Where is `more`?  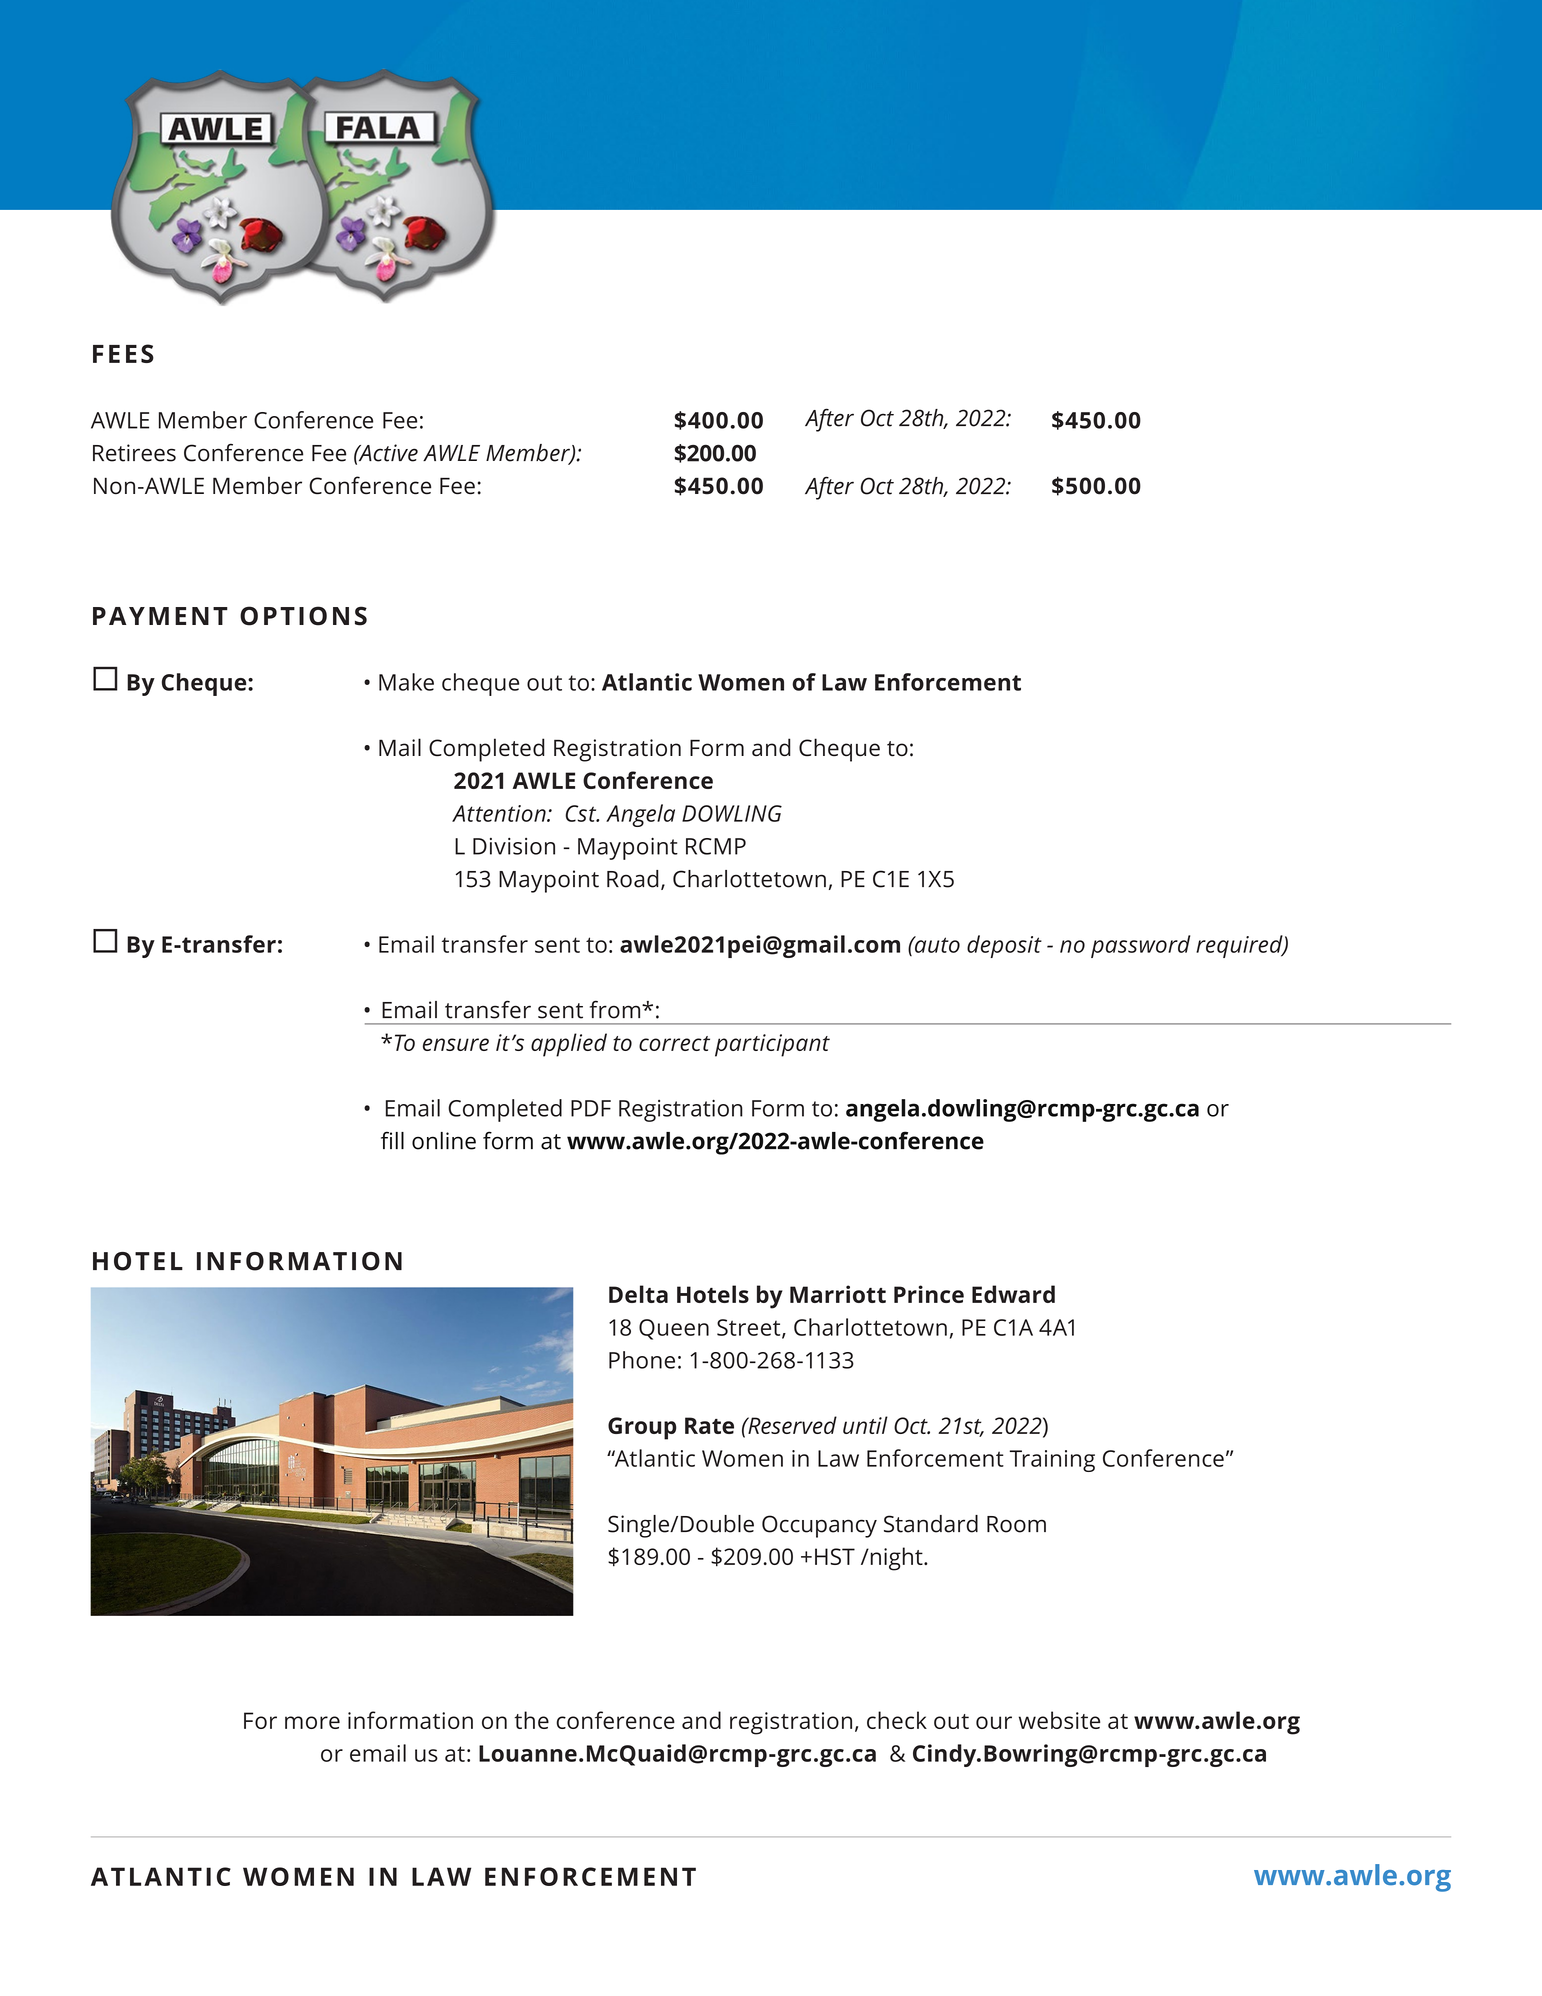 more is located at coordinates (312, 1722).
